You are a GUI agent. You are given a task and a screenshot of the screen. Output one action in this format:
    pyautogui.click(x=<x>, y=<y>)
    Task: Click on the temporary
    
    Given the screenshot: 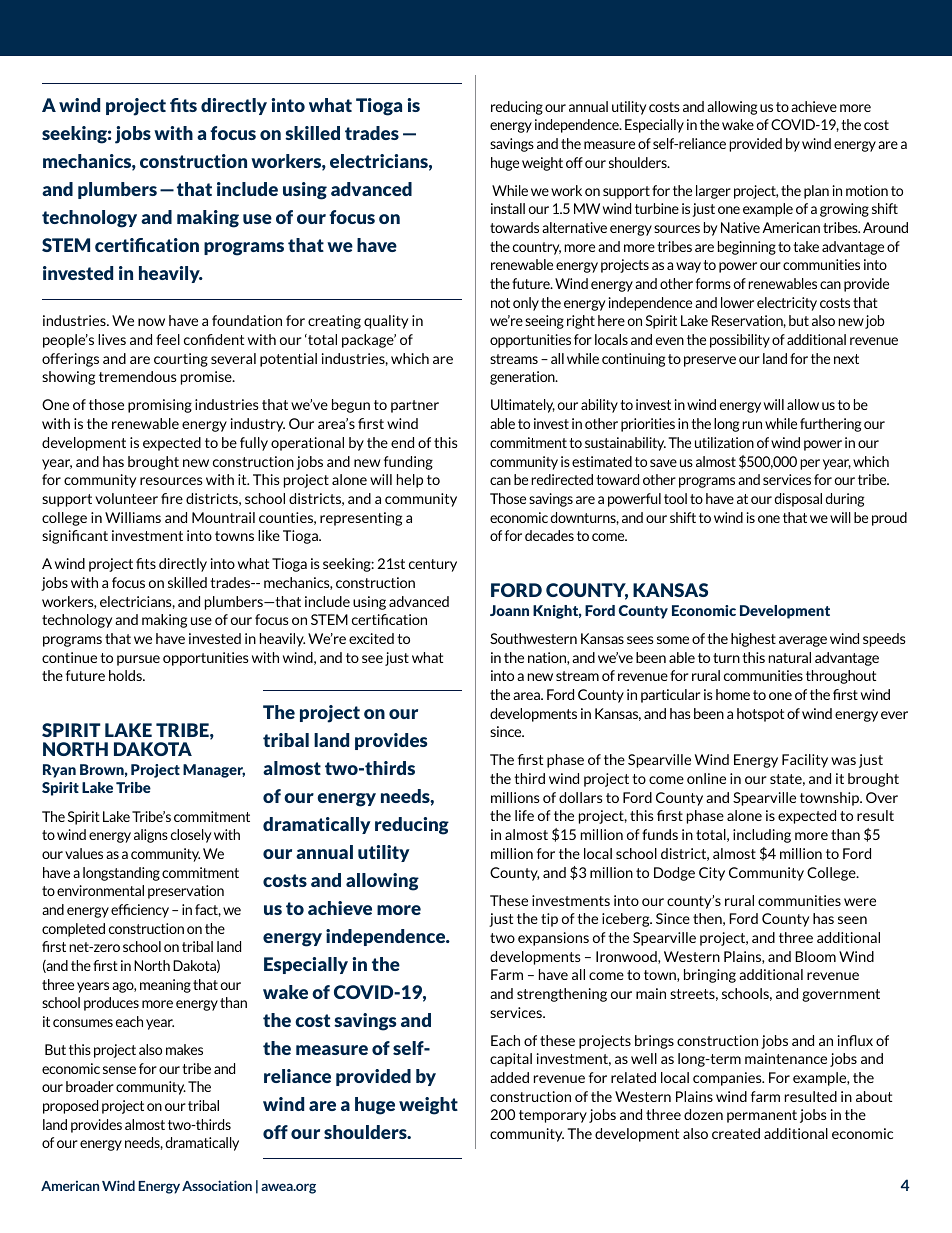 What is the action you would take?
    pyautogui.click(x=553, y=1116)
